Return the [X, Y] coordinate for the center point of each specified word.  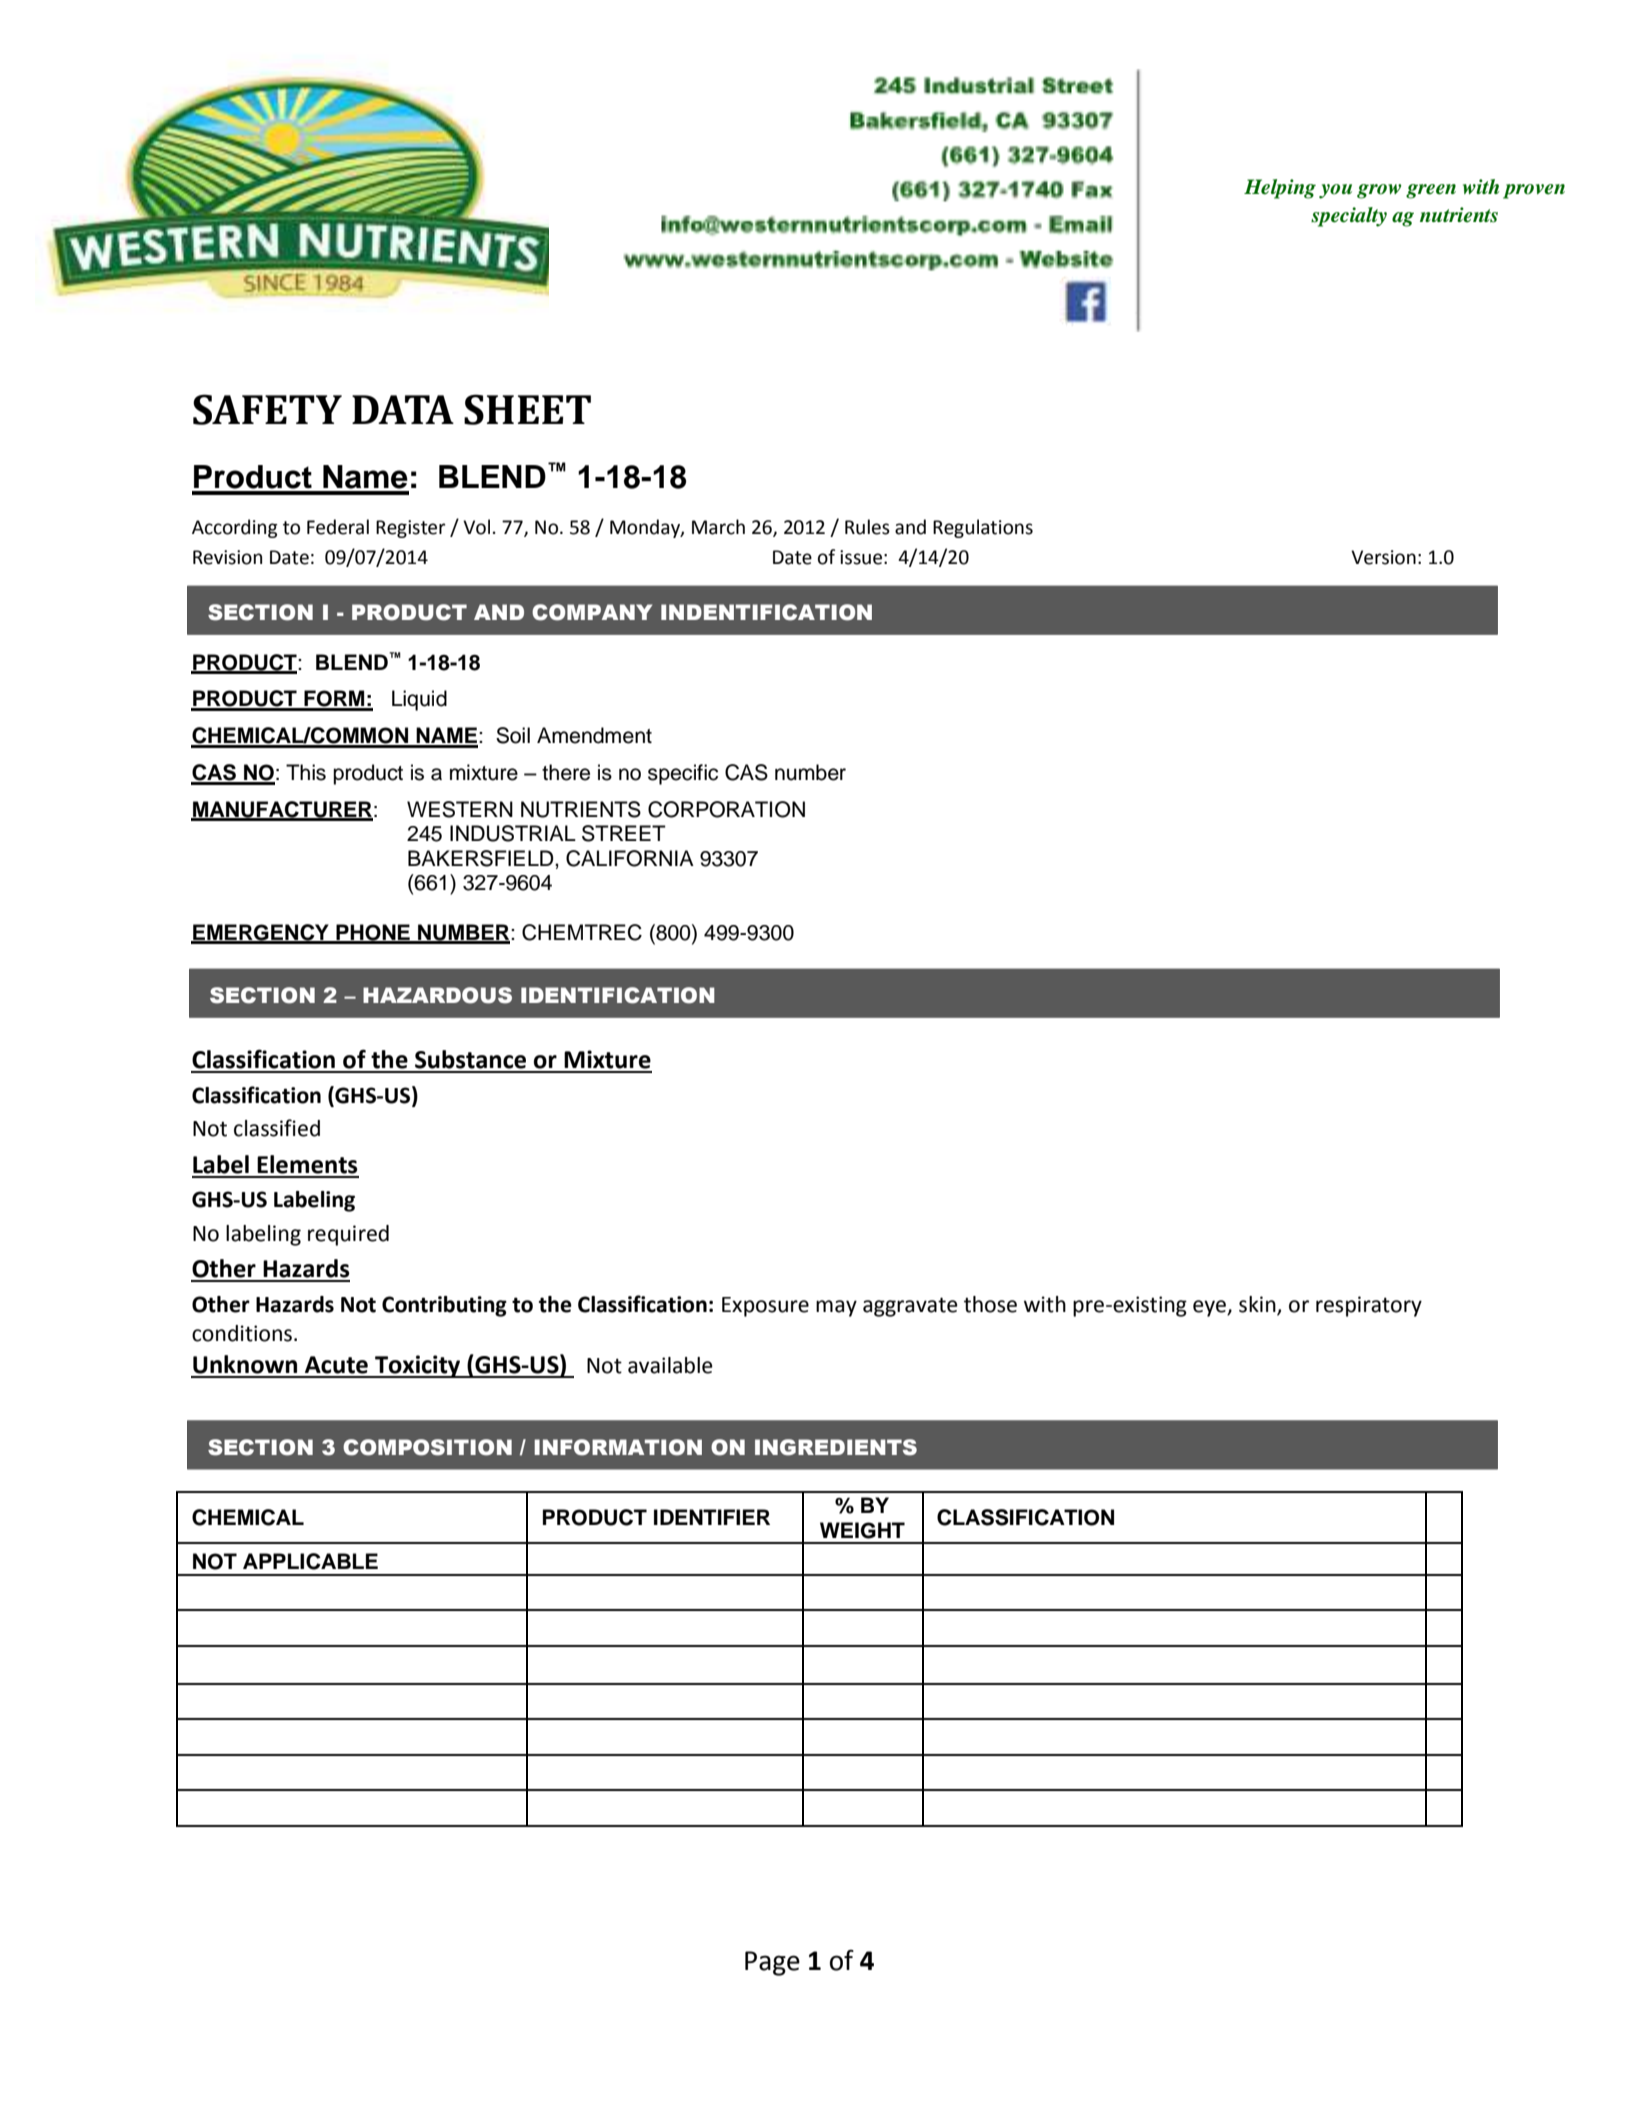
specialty [1349, 217]
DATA [403, 409]
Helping [1280, 189]
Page [772, 1963]
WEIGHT [862, 1530]
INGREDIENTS [836, 1447]
